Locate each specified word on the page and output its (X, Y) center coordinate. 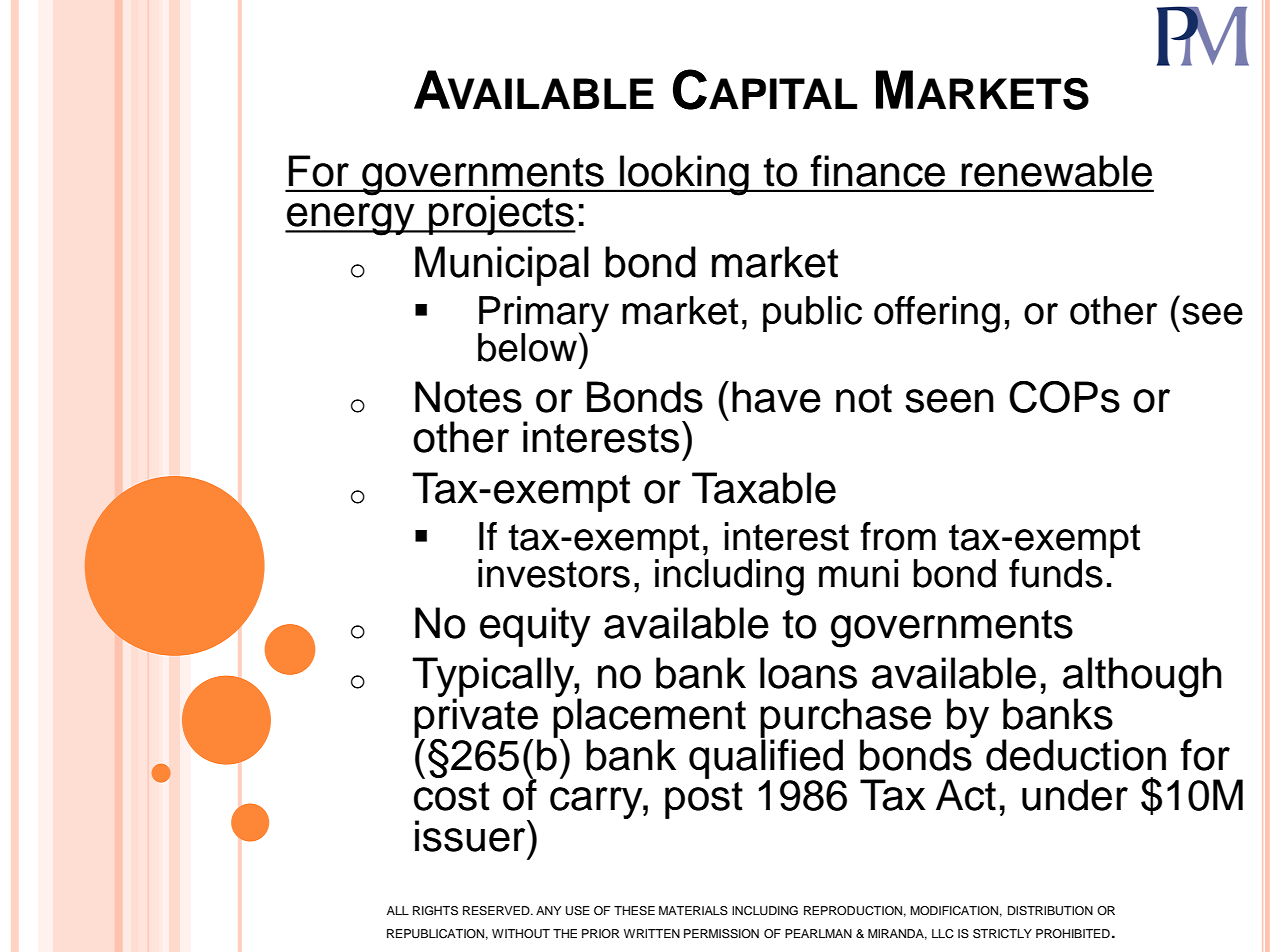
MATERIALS (693, 911)
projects (501, 215)
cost (452, 796)
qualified (766, 758)
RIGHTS (435, 911)
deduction (1076, 755)
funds (1056, 573)
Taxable (764, 488)
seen (949, 401)
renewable (1057, 171)
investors (554, 573)
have (776, 397)
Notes (468, 397)
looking (684, 175)
